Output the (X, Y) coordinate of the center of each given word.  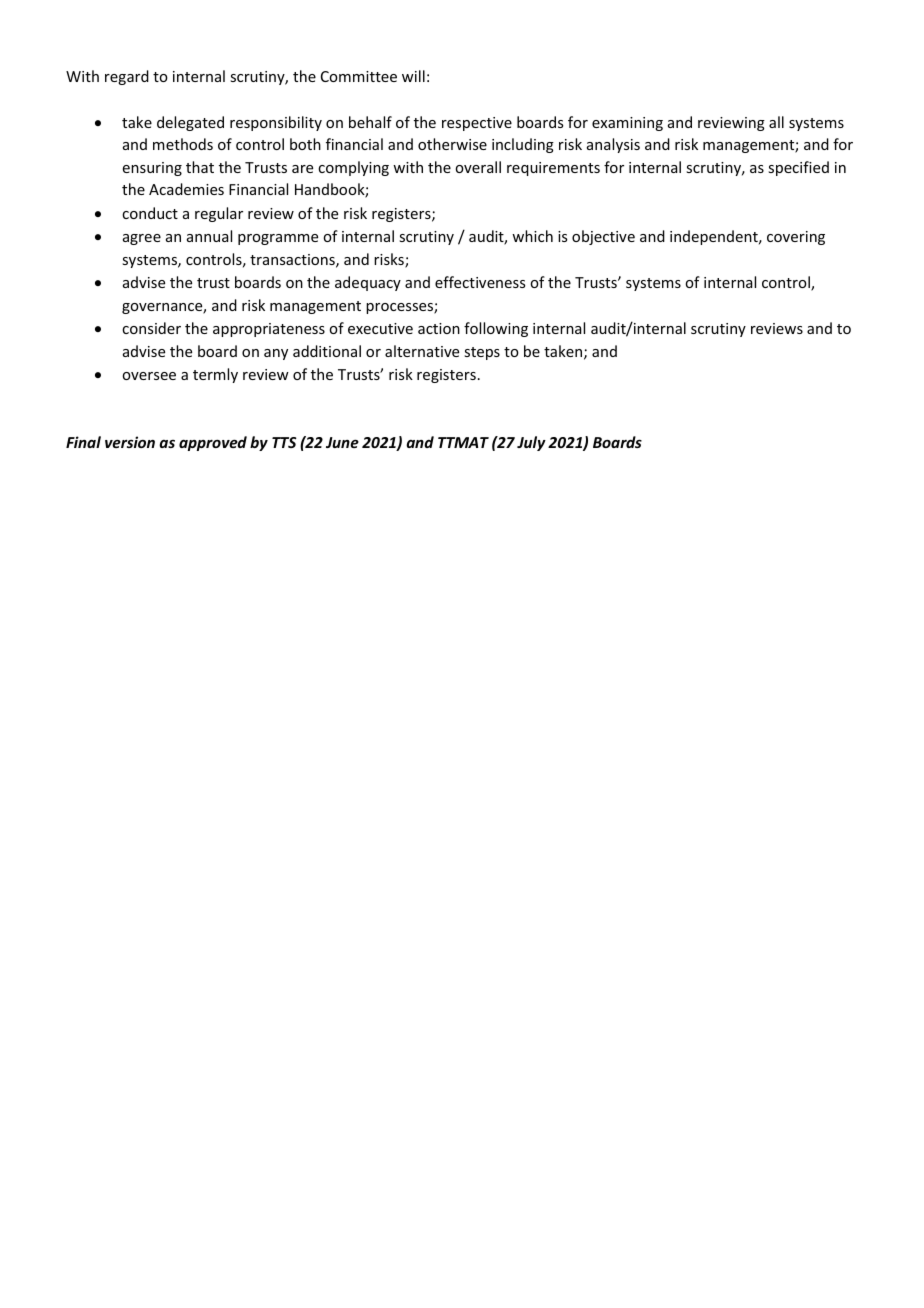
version (130, 442)
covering (796, 238)
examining (627, 124)
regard (127, 77)
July (531, 443)
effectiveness (480, 282)
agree (142, 239)
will (413, 76)
